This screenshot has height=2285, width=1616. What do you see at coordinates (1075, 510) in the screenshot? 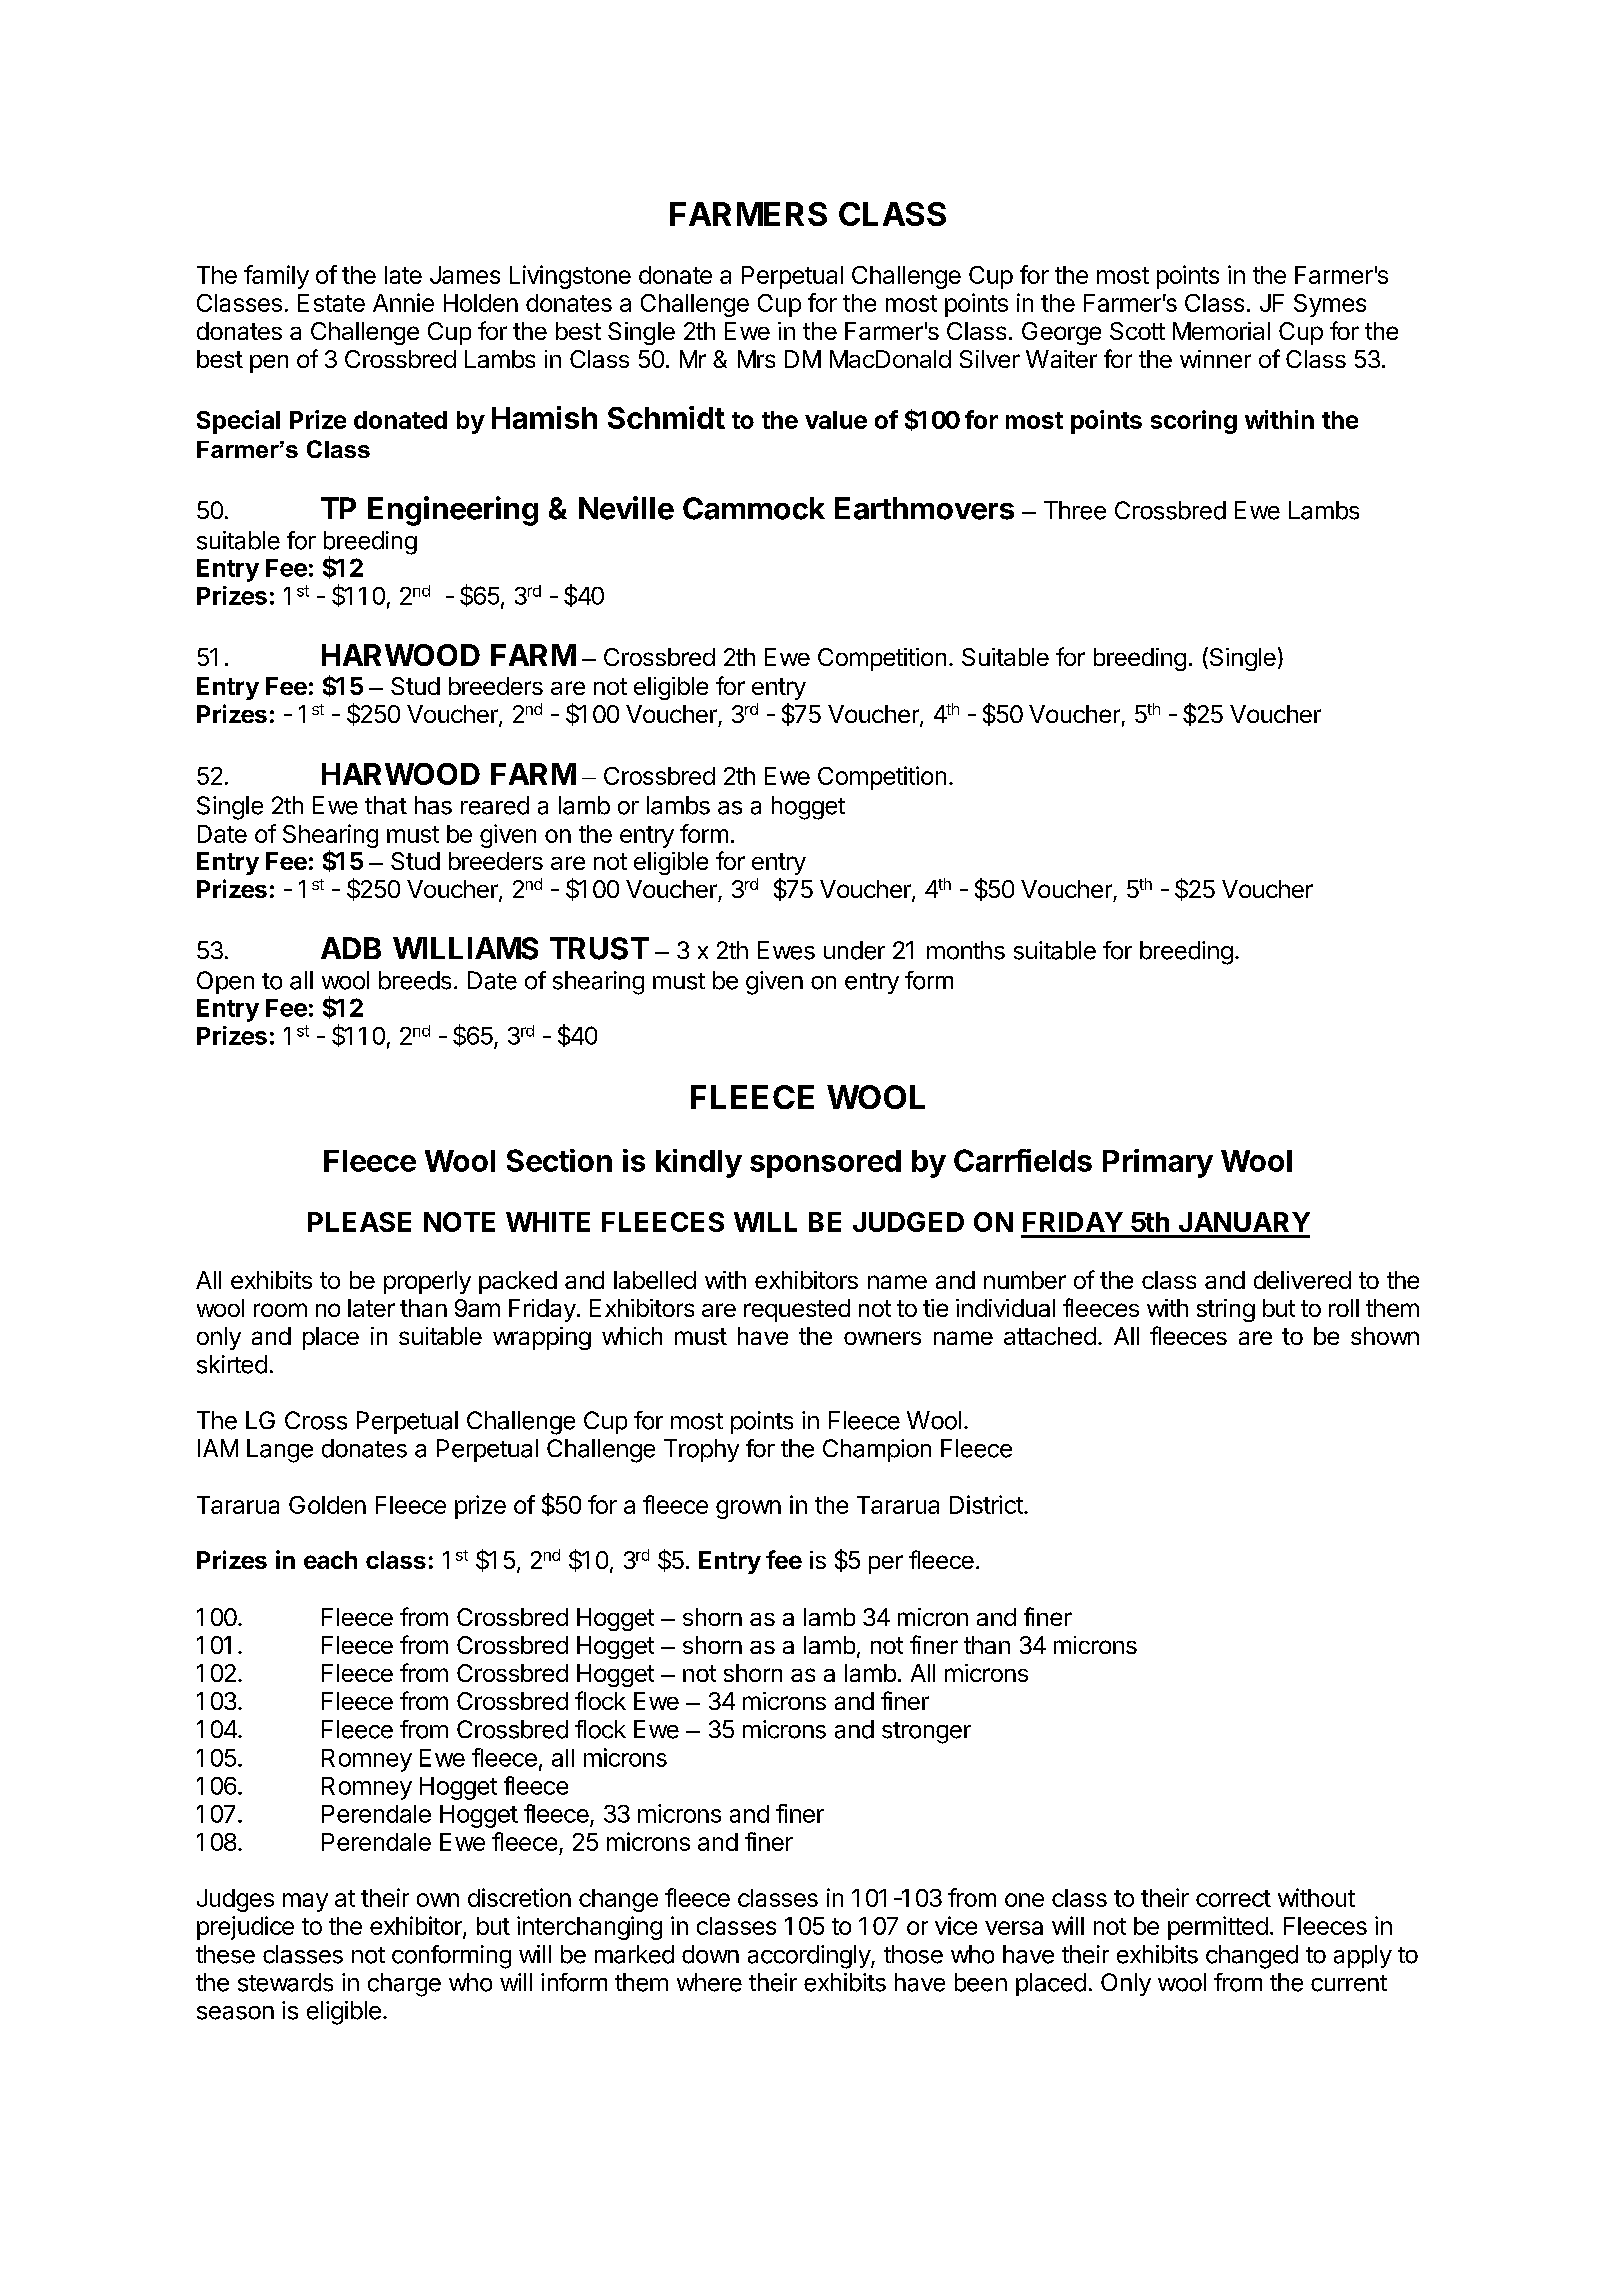
I see `Three` at bounding box center [1075, 510].
